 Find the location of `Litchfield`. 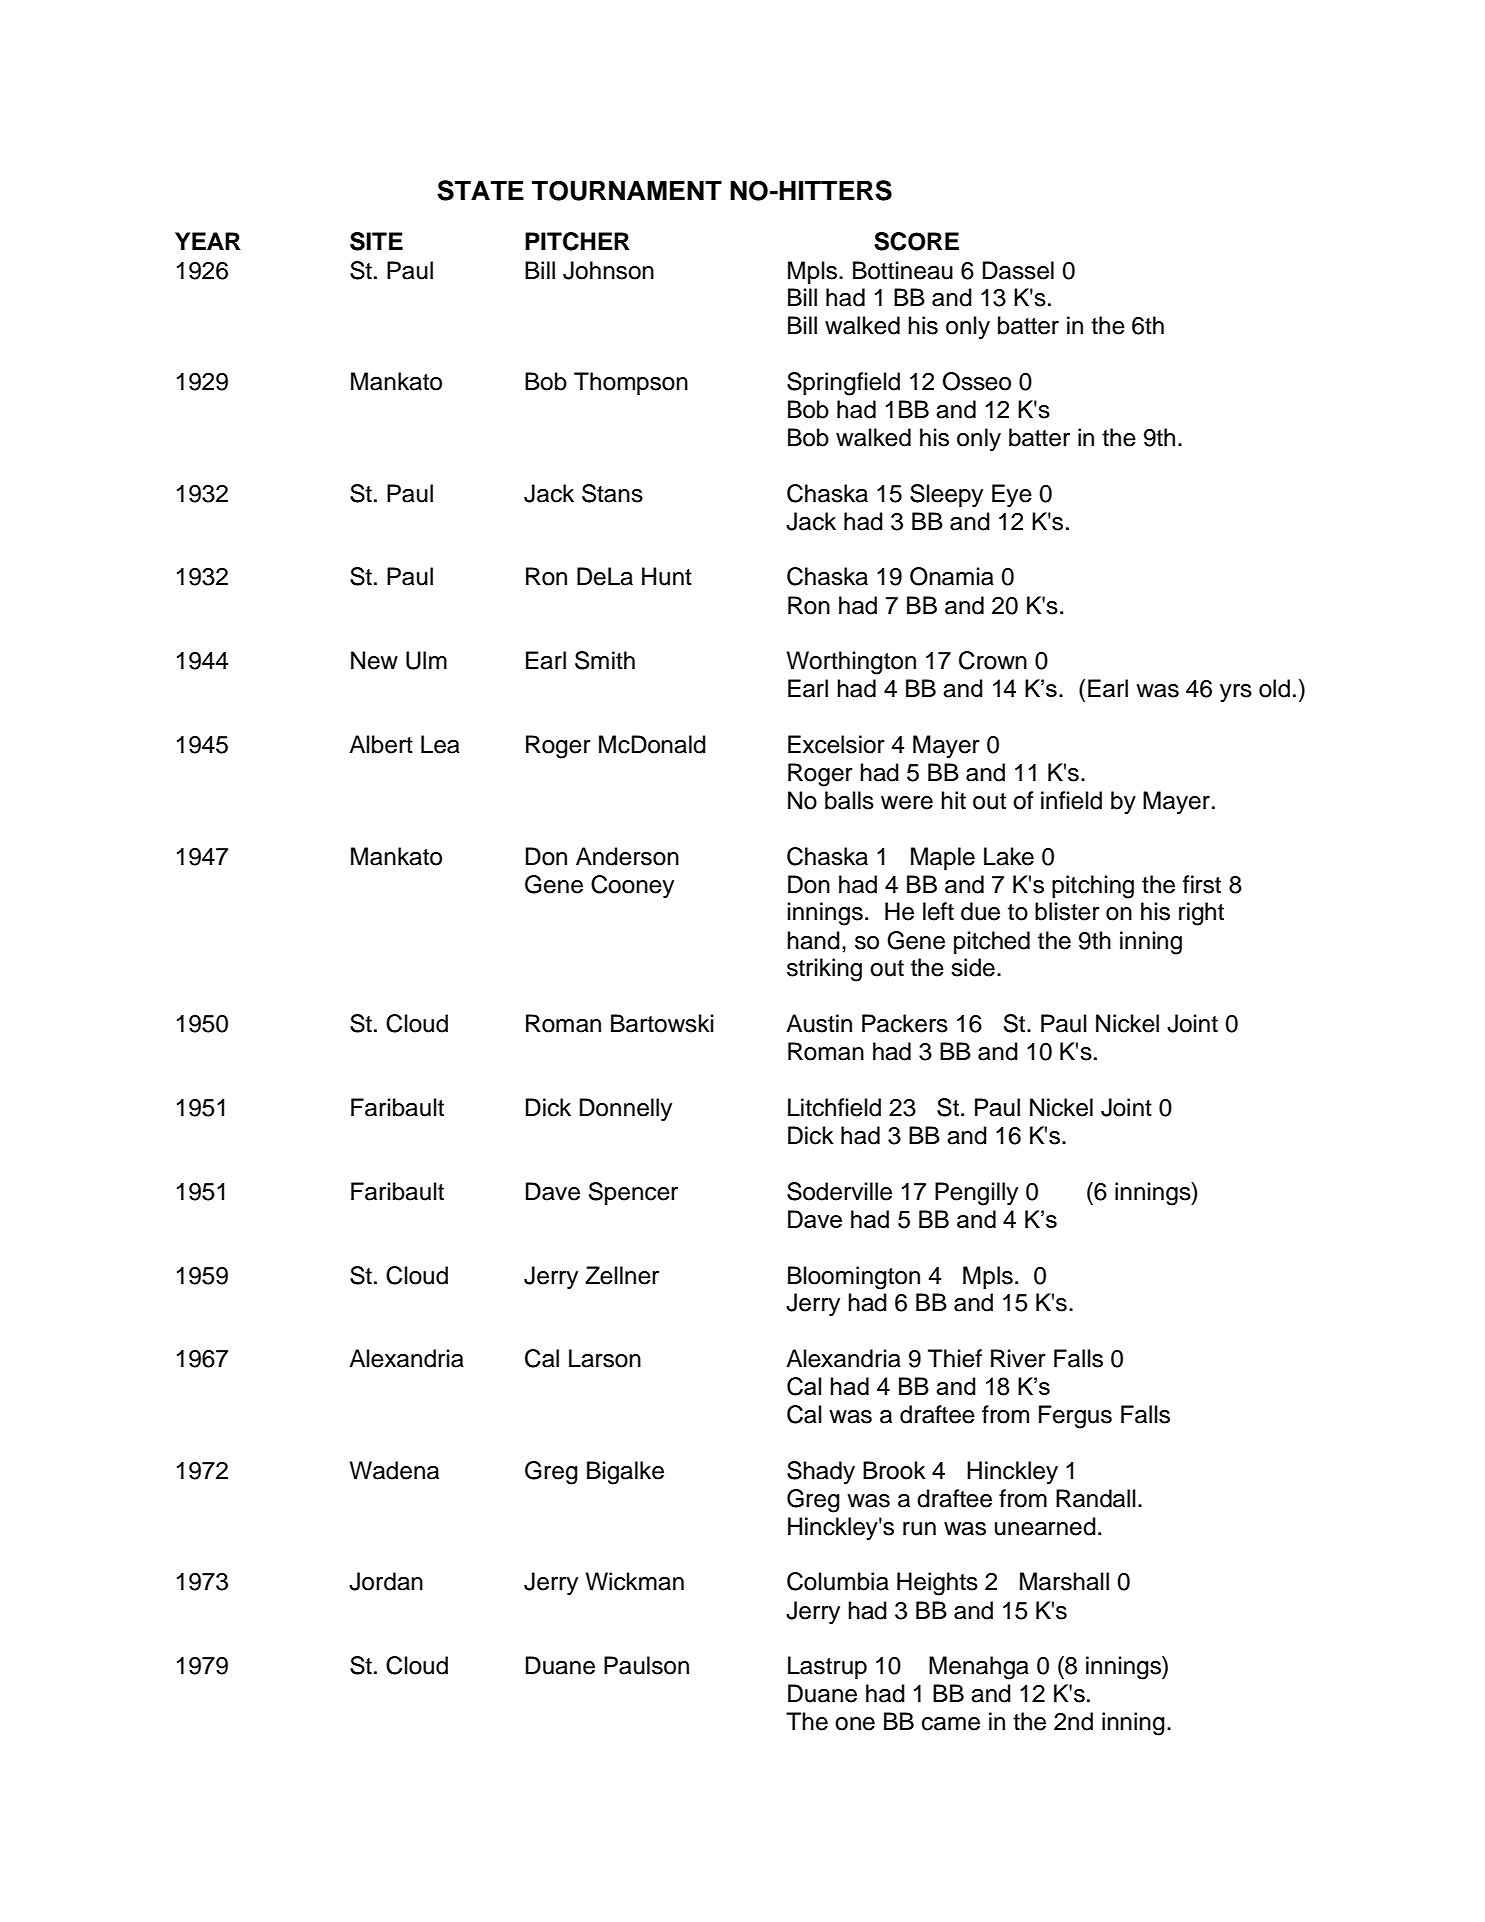

Litchfield is located at coordinates (834, 1107).
